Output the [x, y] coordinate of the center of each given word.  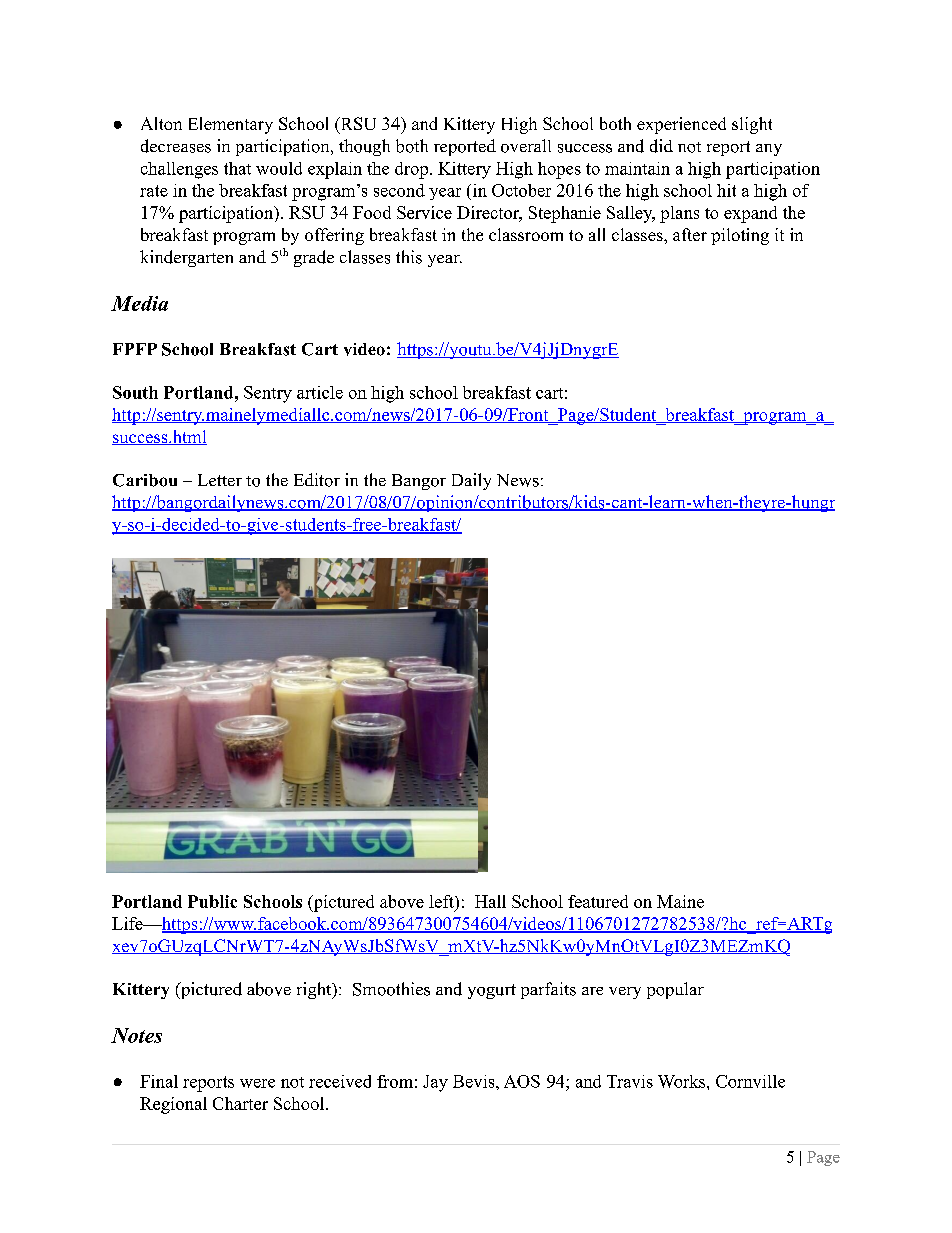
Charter [240, 1103]
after [690, 234]
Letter [220, 480]
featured [598, 901]
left [442, 901]
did [661, 146]
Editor [317, 480]
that [237, 168]
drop [411, 170]
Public [212, 901]
